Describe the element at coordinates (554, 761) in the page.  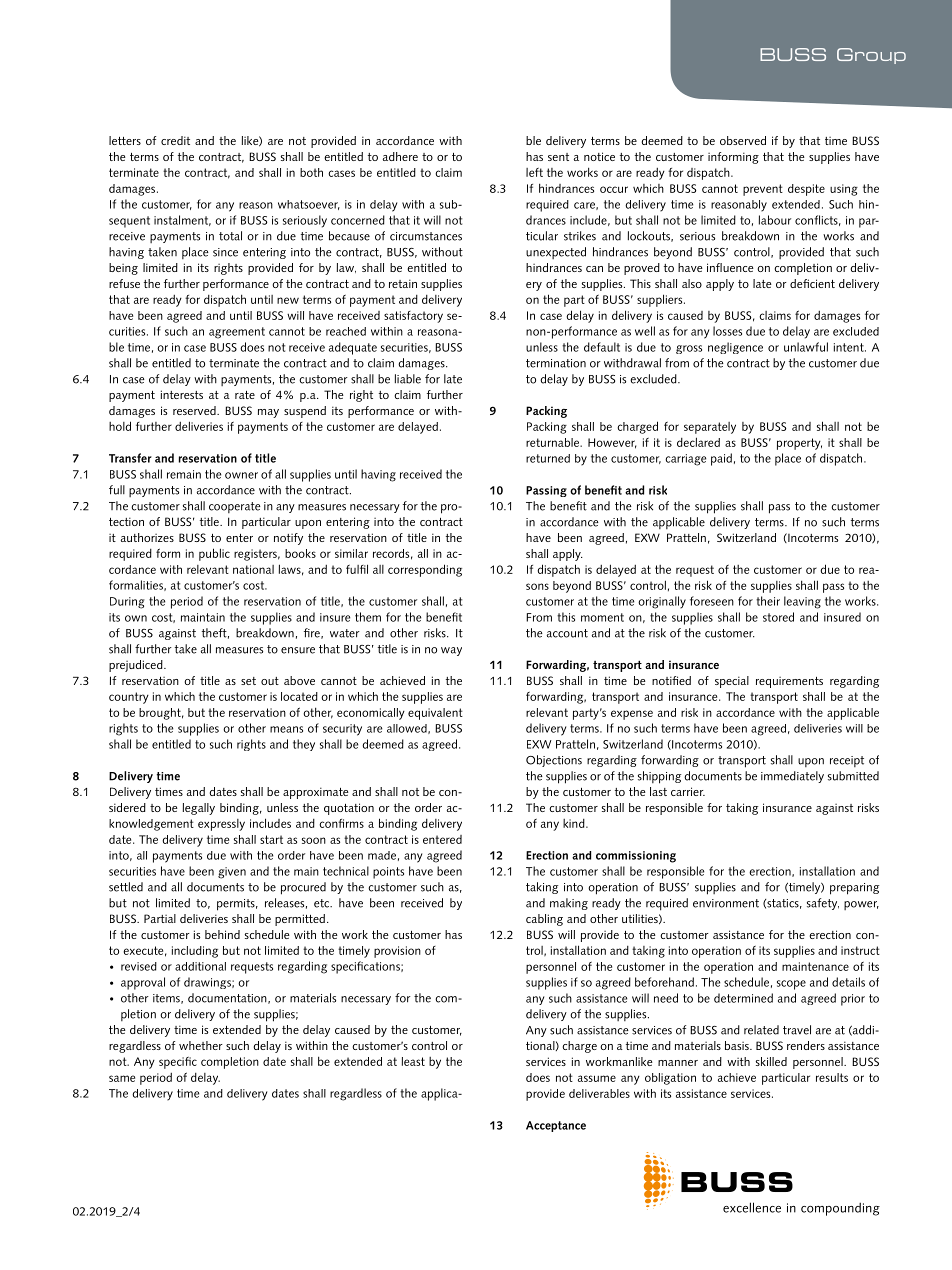
I see `Objections` at that location.
